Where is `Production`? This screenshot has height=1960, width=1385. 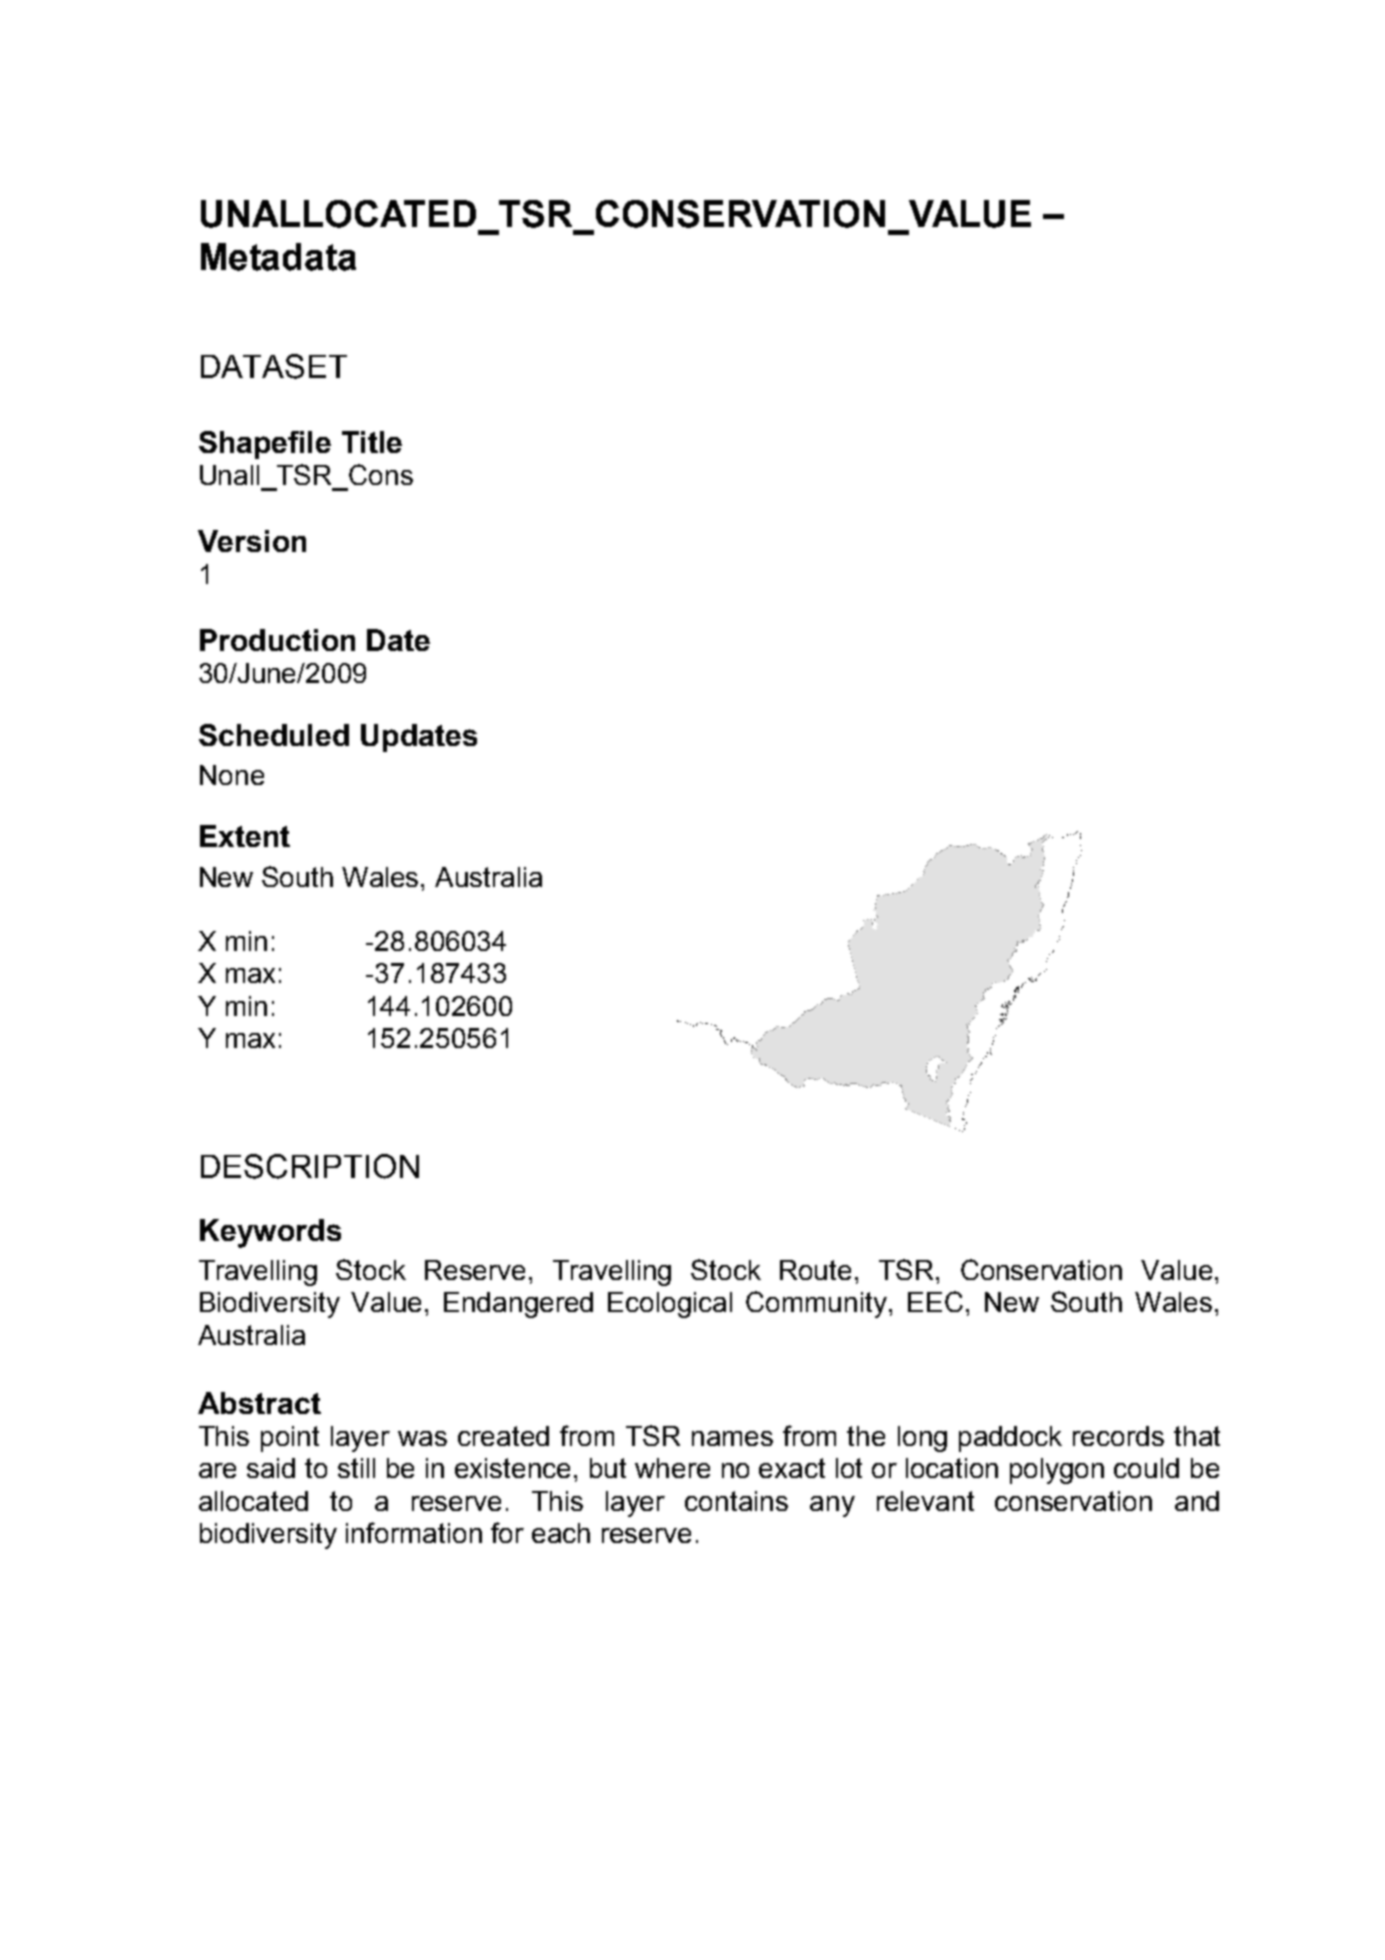 Production is located at coordinates (277, 640).
